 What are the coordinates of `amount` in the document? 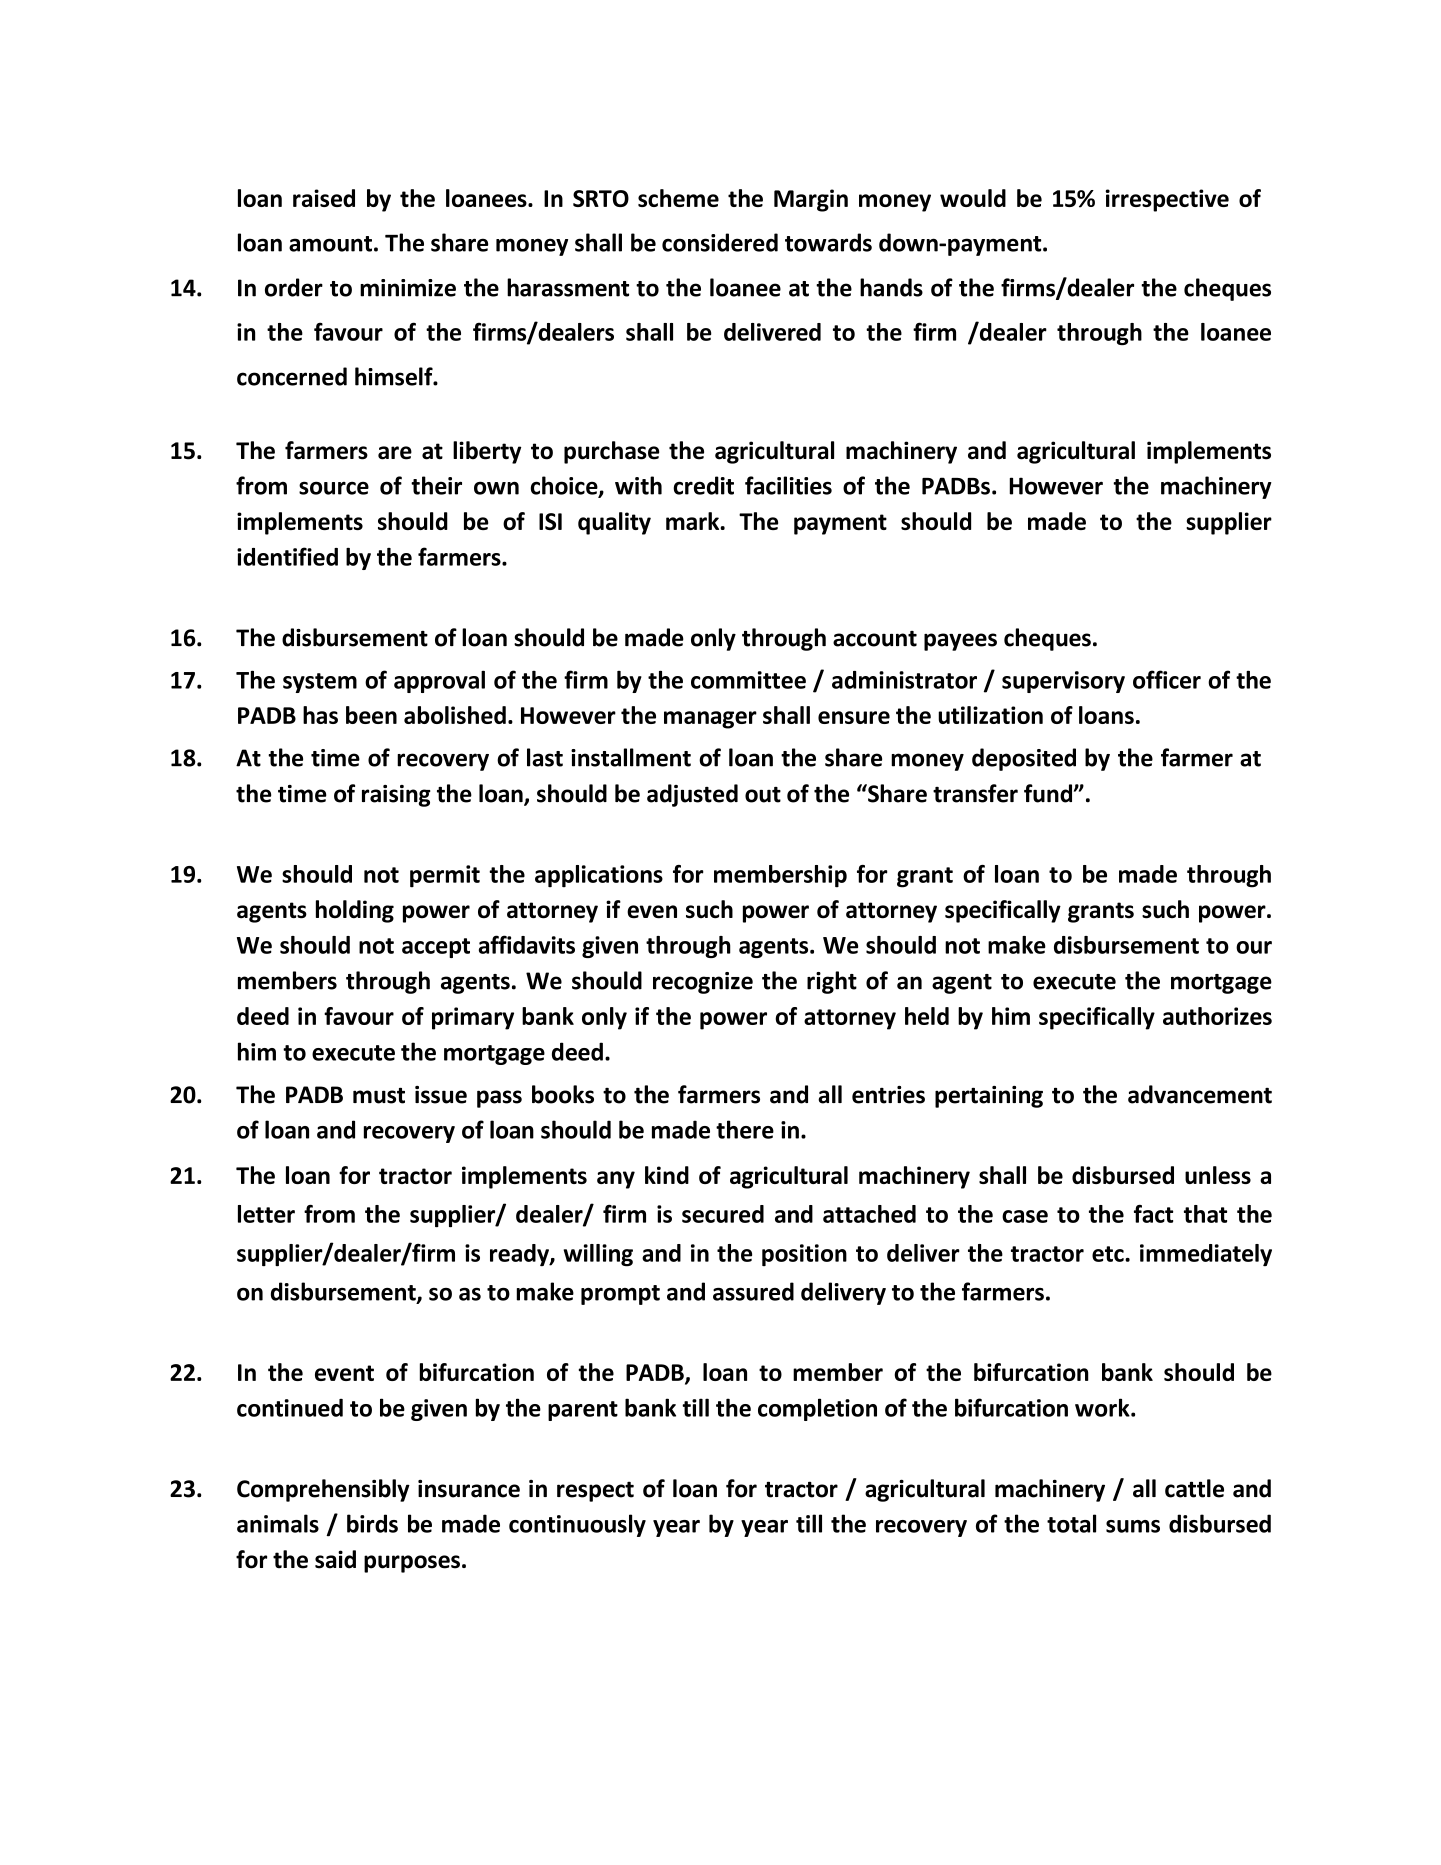 It's located at (330, 244).
